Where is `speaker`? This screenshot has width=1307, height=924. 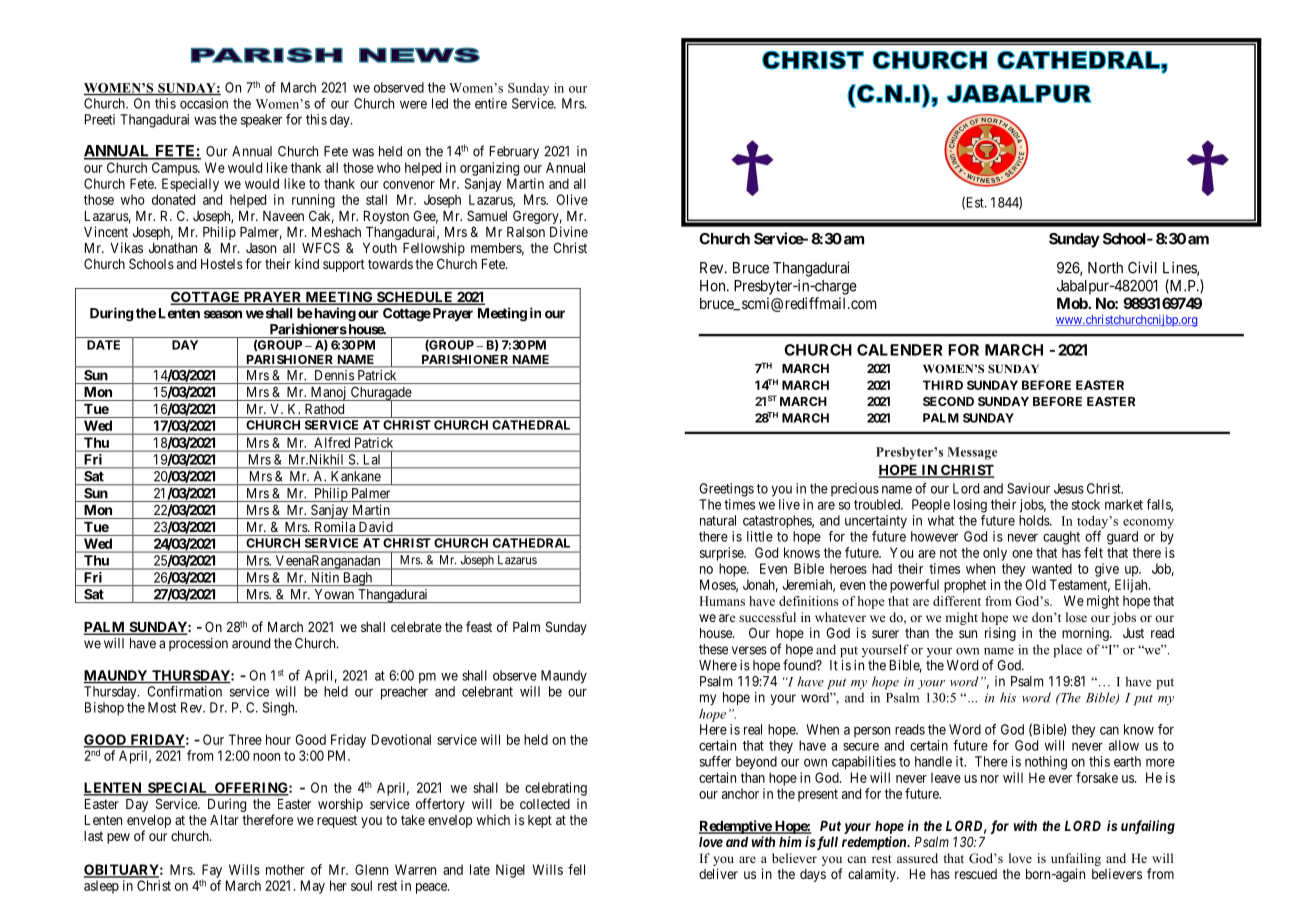 speaker is located at coordinates (261, 121).
